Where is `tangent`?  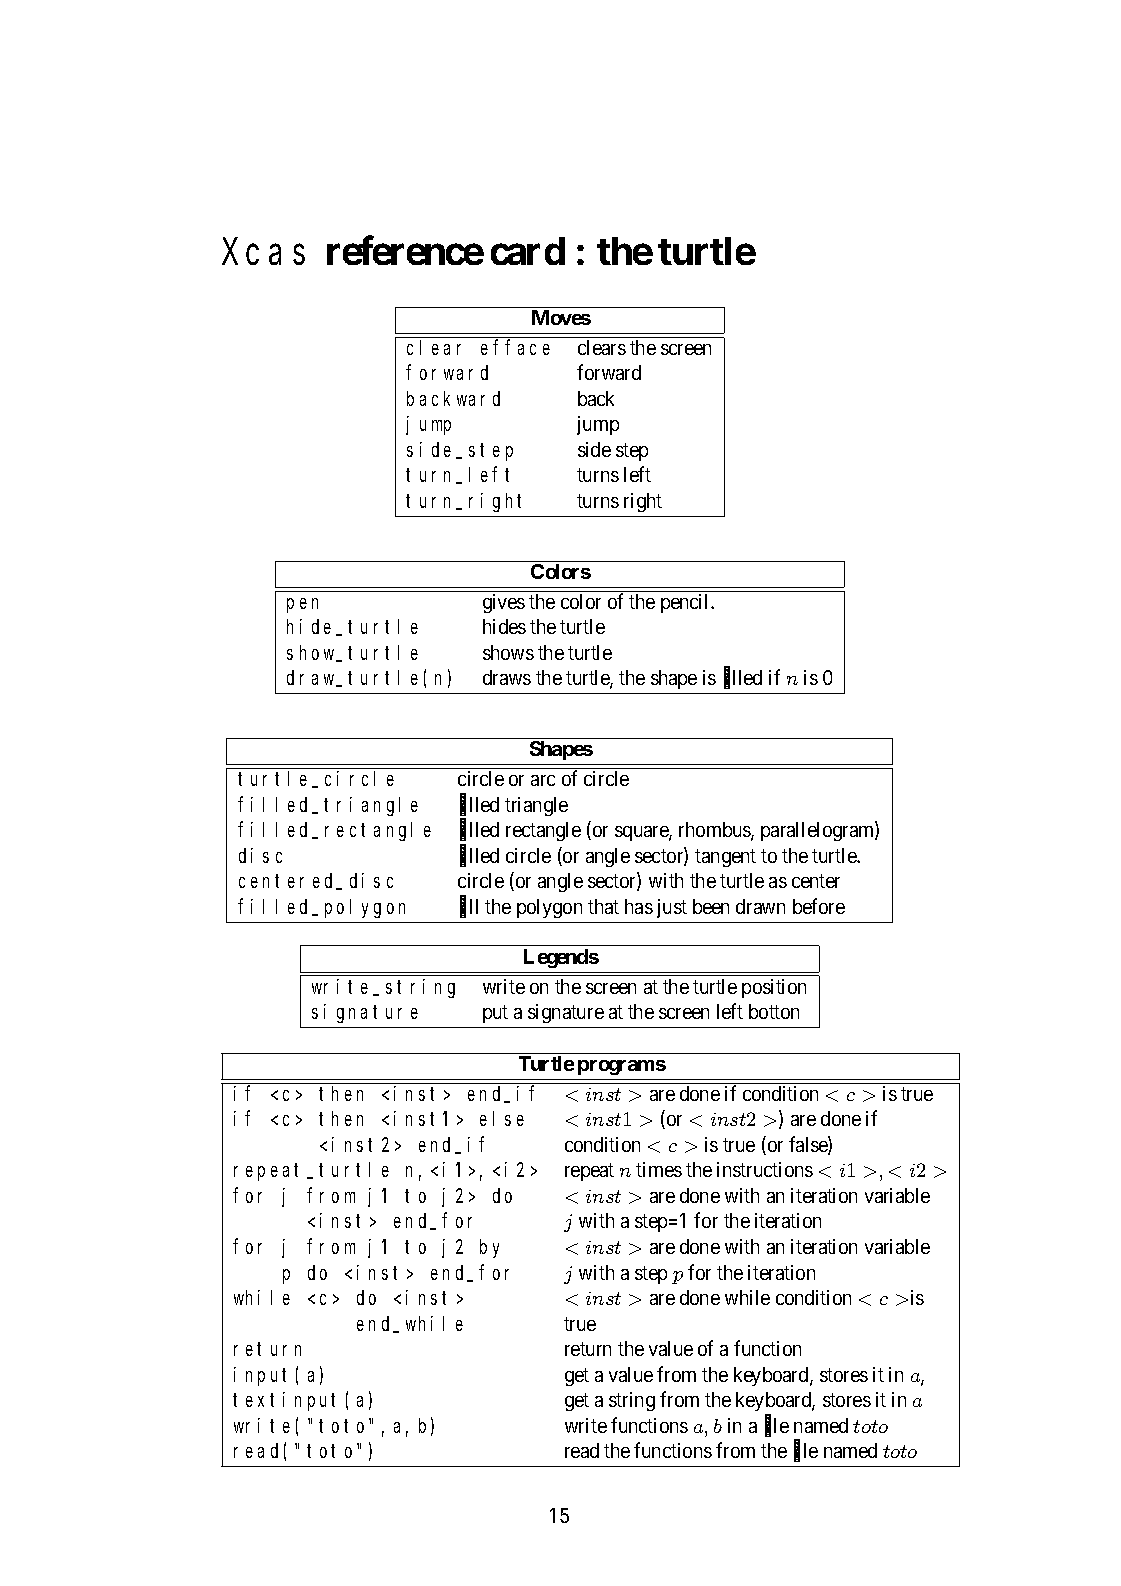 tangent is located at coordinates (725, 858).
